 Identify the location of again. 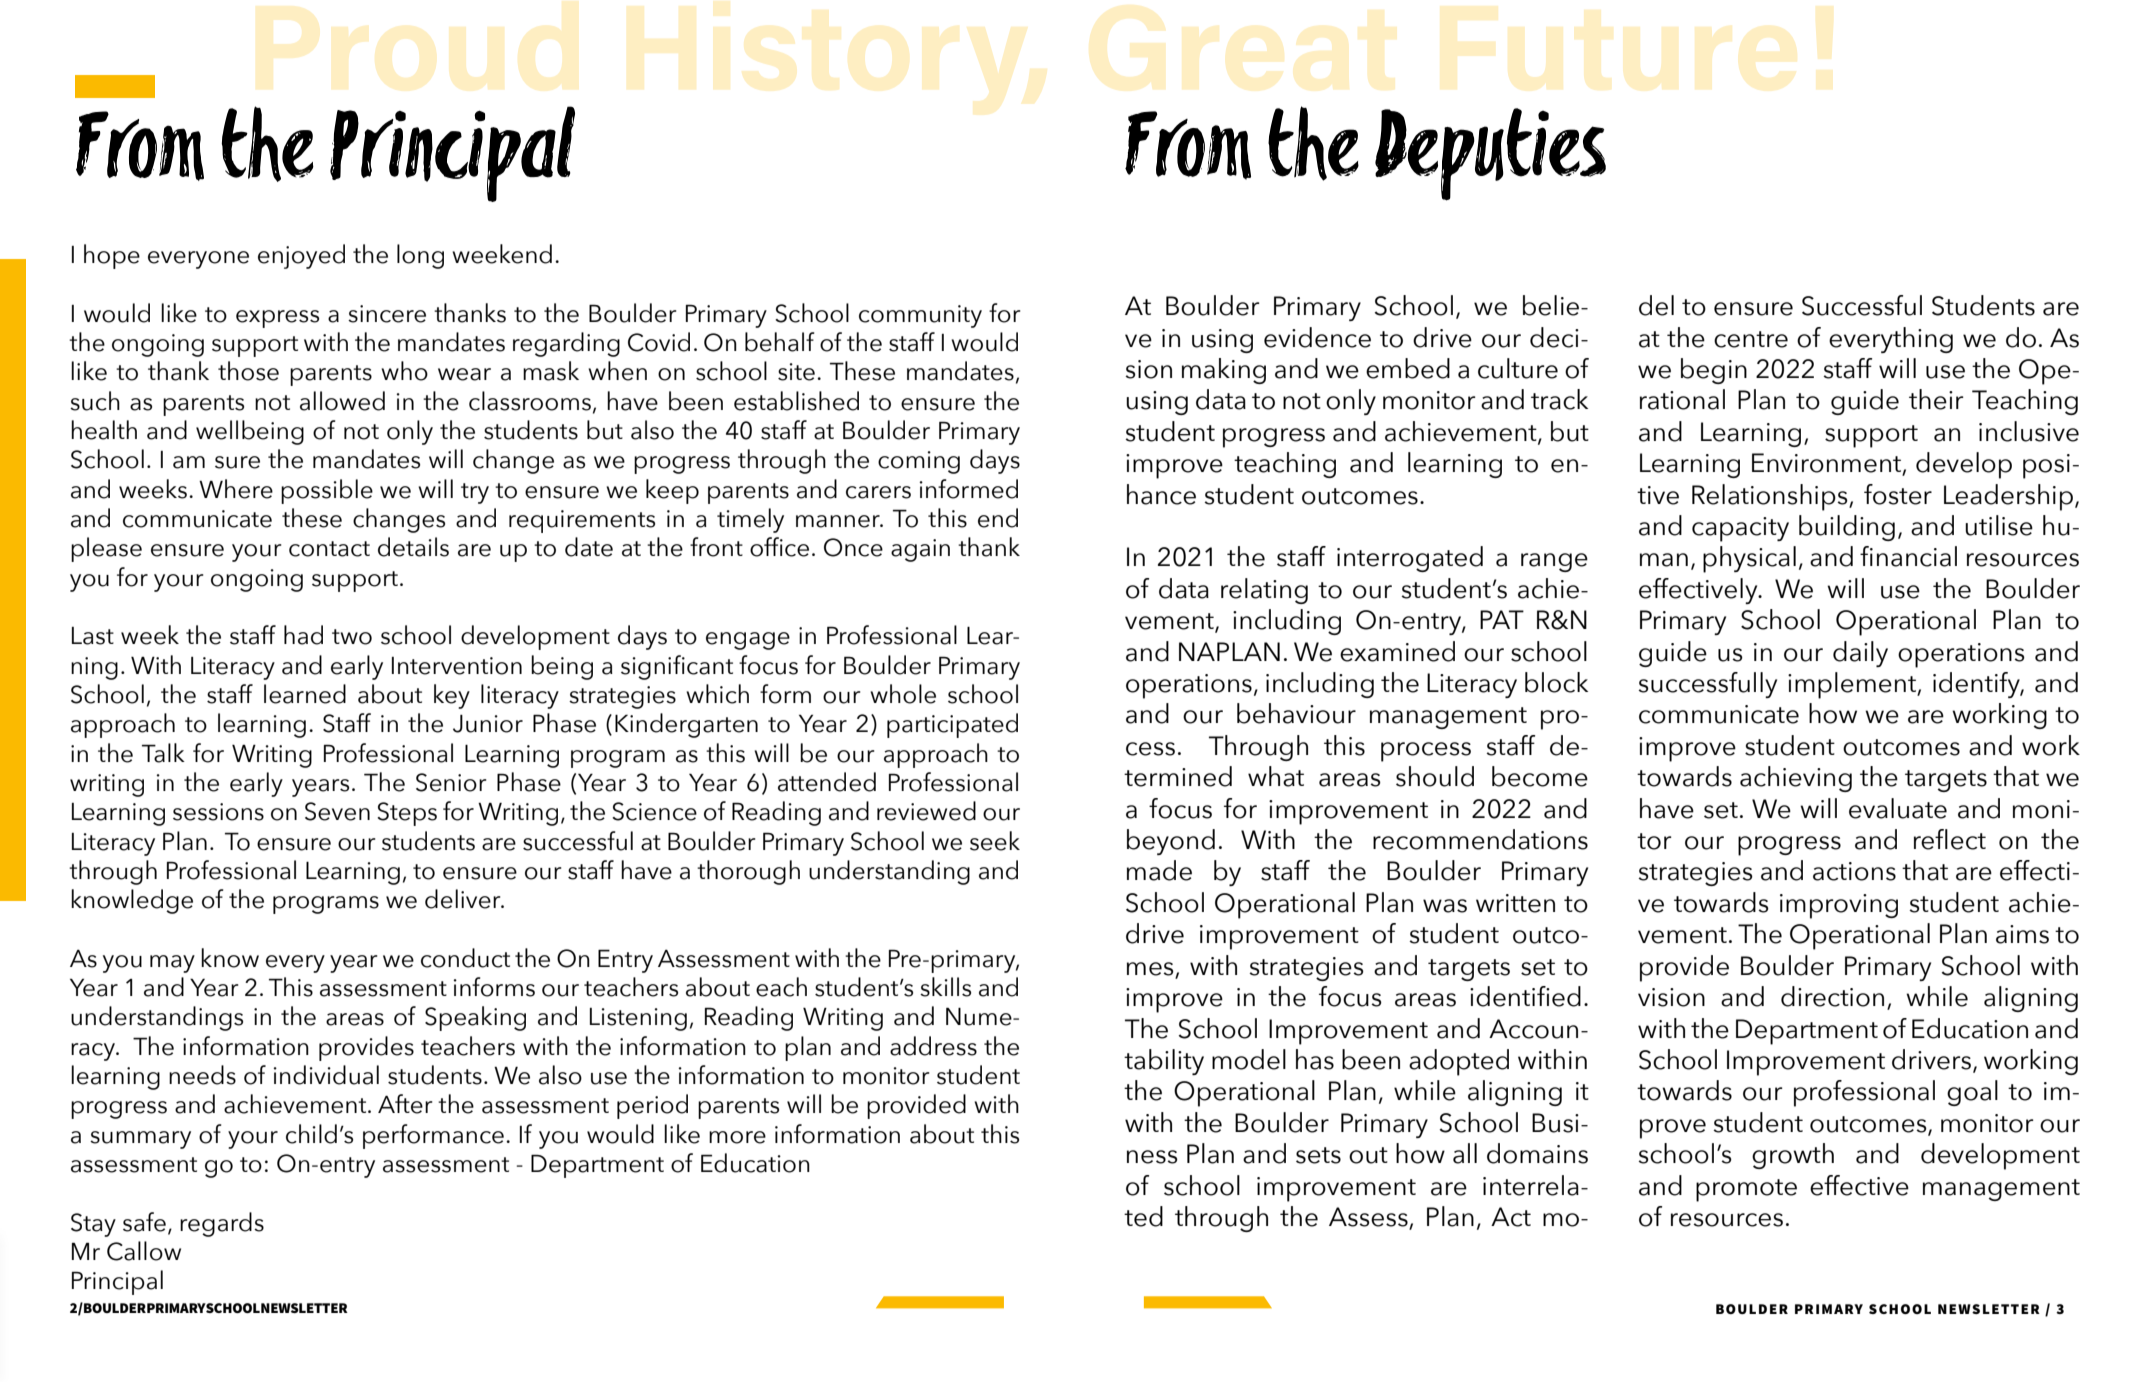
(920, 550).
